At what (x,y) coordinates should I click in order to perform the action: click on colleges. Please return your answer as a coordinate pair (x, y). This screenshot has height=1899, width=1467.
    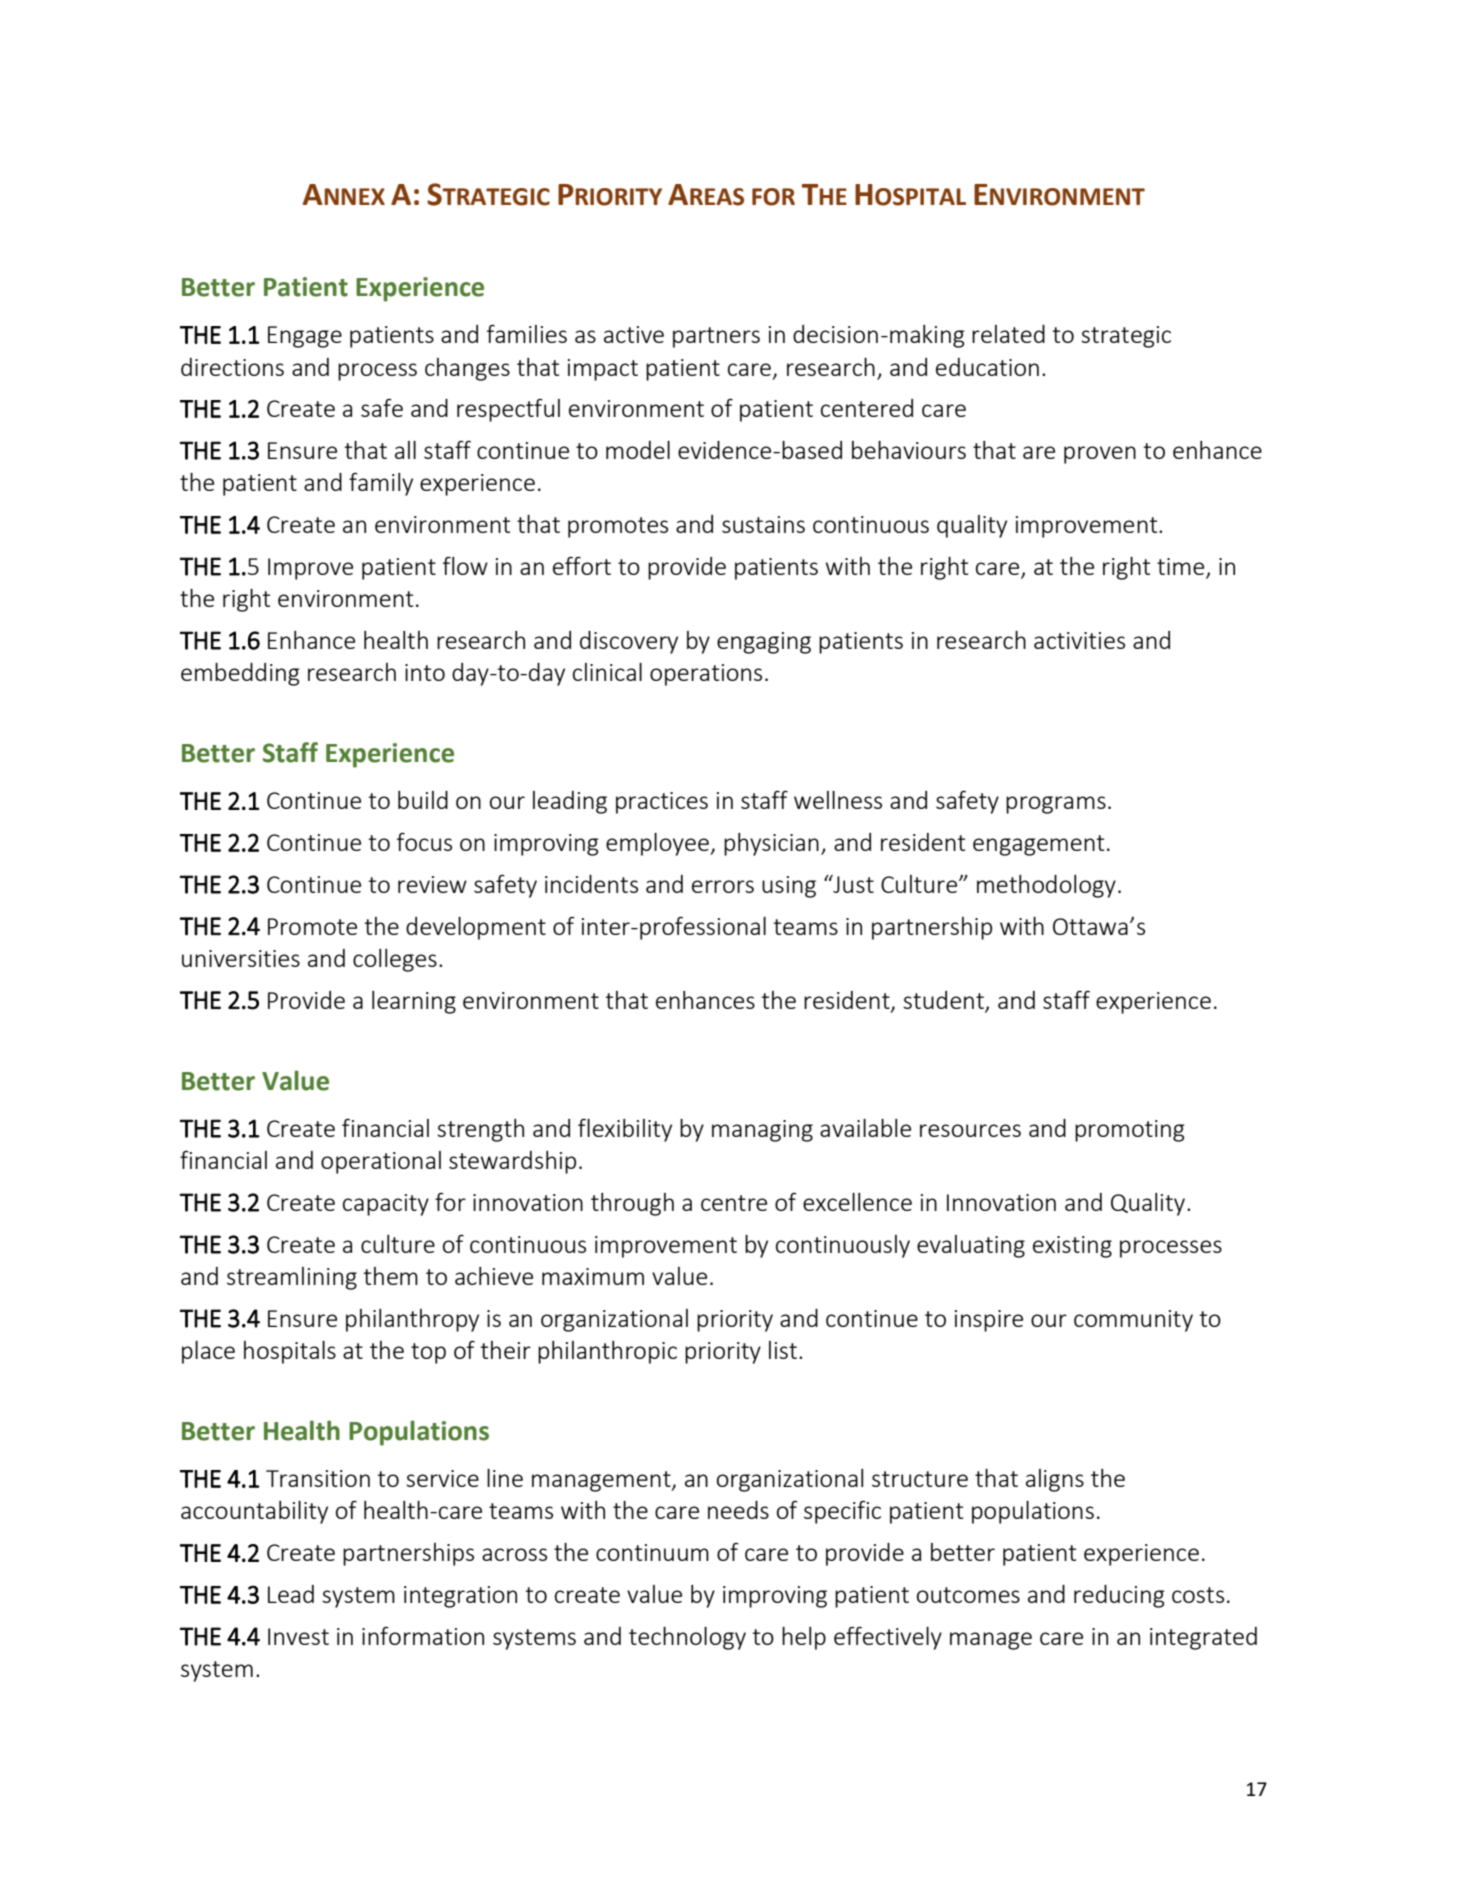
    Looking at the image, I should click on (395, 960).
